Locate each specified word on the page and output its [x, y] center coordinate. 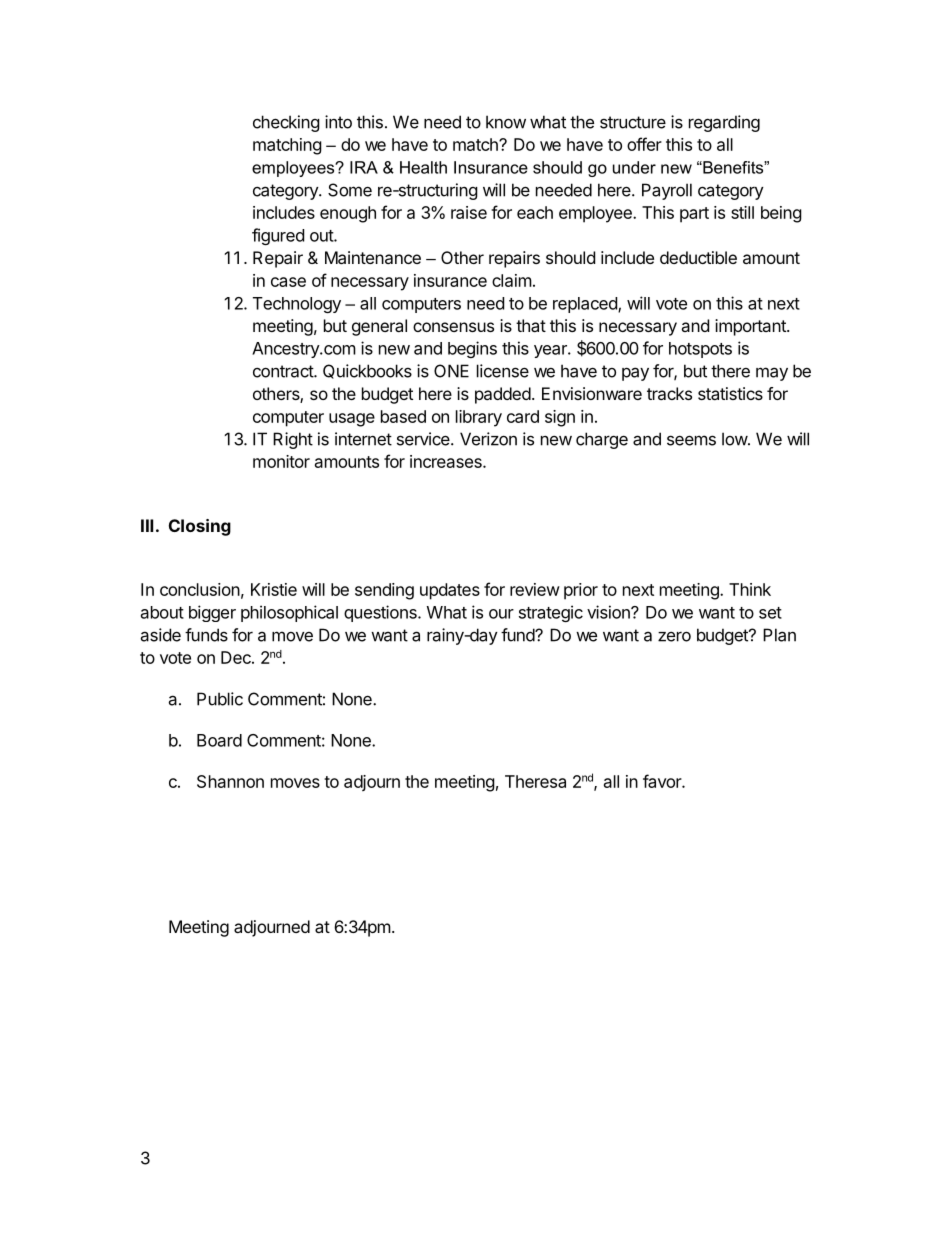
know [506, 122]
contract [284, 371]
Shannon [230, 781]
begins [472, 349]
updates [450, 591]
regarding [724, 123]
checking [286, 123]
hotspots [700, 350]
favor [663, 781]
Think [750, 589]
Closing [200, 527]
